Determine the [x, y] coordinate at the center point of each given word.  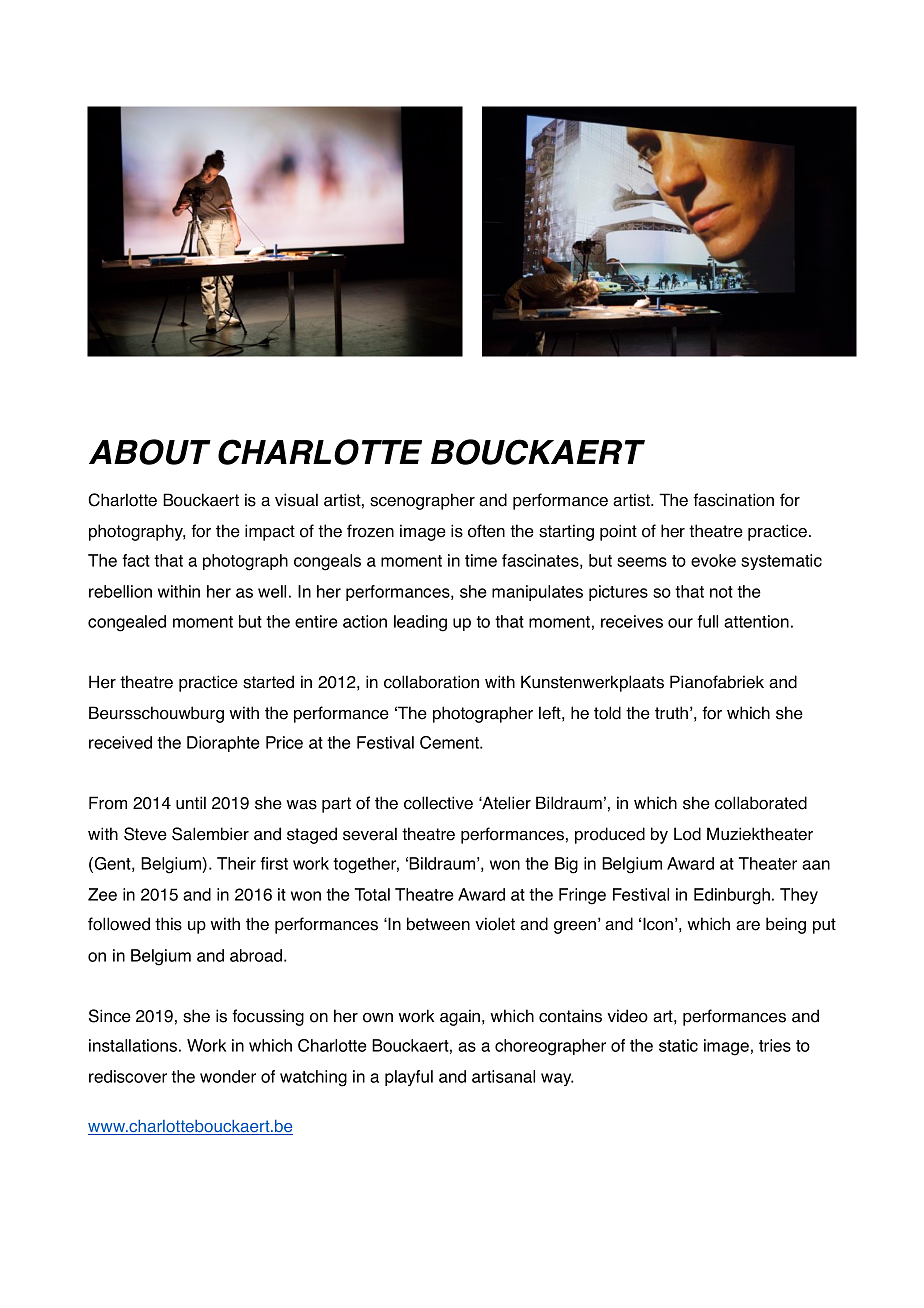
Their [236, 863]
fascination [733, 500]
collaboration [431, 682]
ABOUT [150, 452]
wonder [228, 1076]
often [486, 531]
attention [756, 621]
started [268, 682]
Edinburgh [732, 896]
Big [566, 865]
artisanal [503, 1076]
